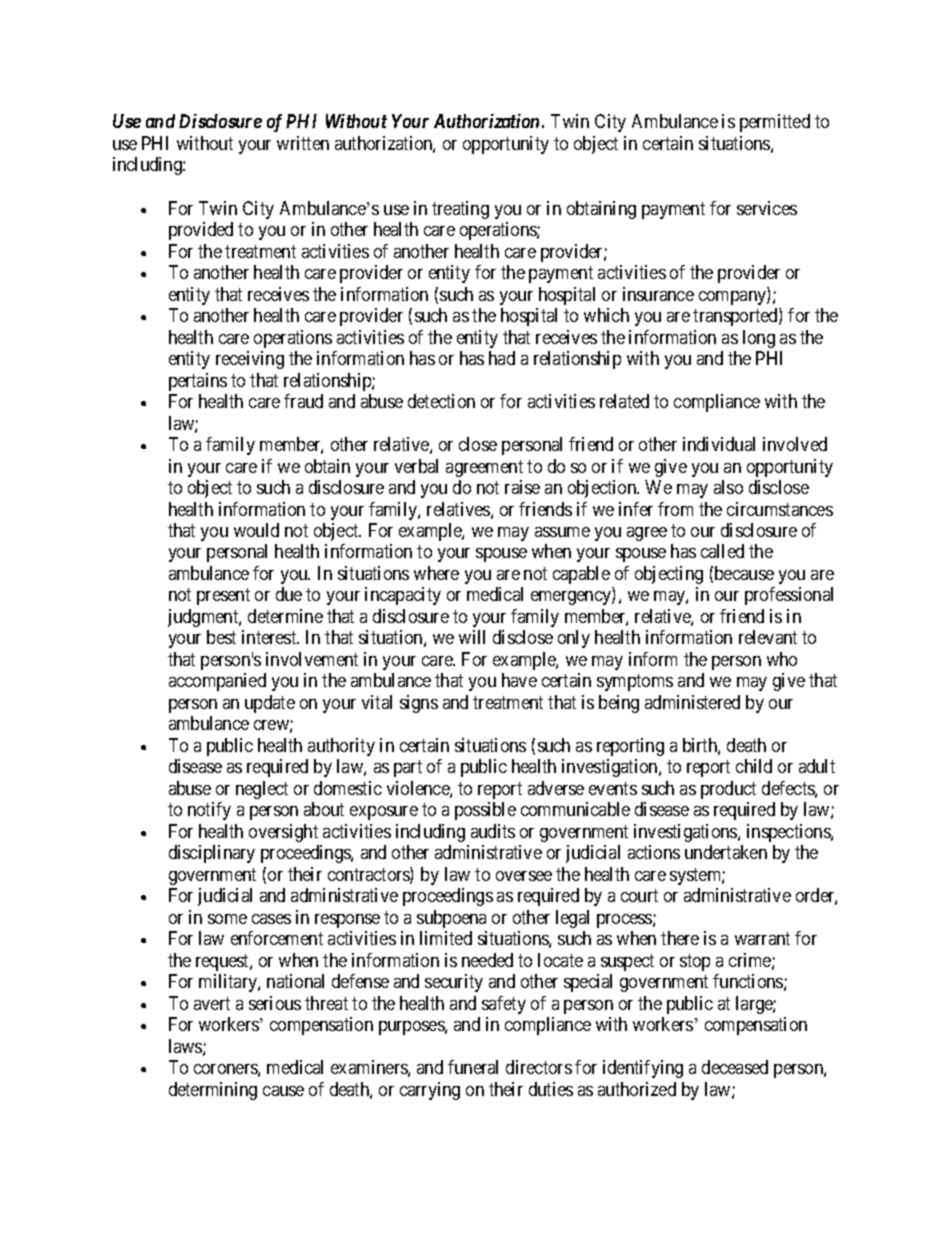 The height and width of the screenshot is (1233, 952). I want to click on determine, so click(285, 616).
